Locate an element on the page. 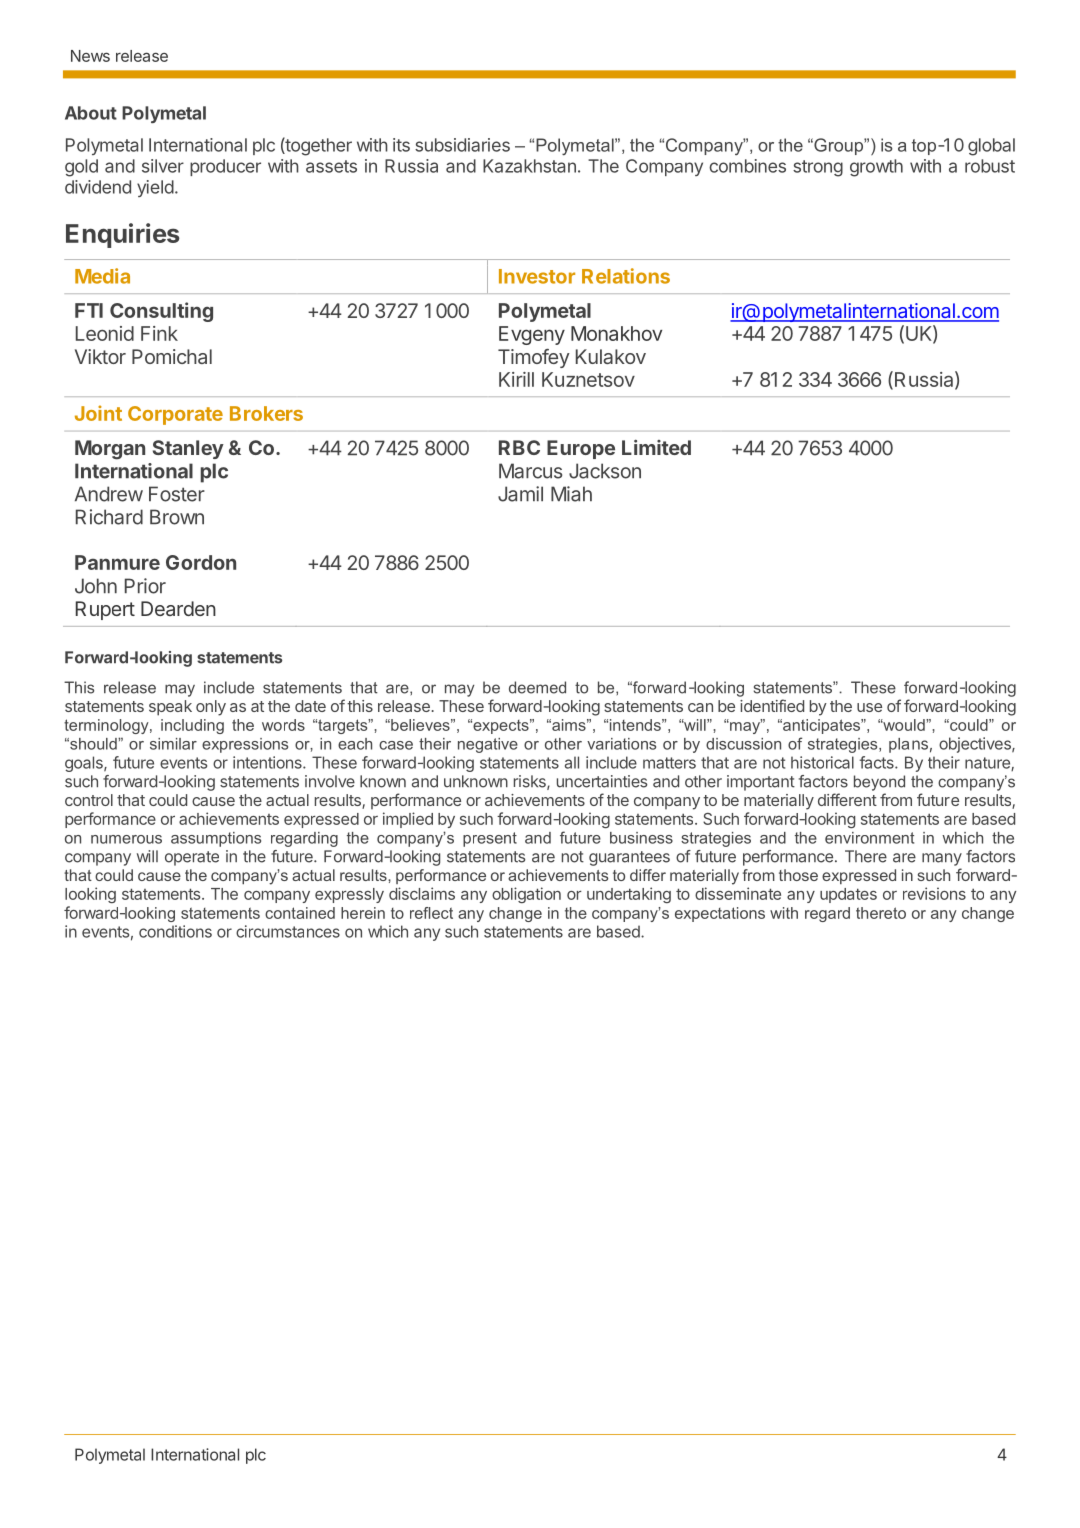 The image size is (1080, 1528). conditions is located at coordinates (175, 931).
